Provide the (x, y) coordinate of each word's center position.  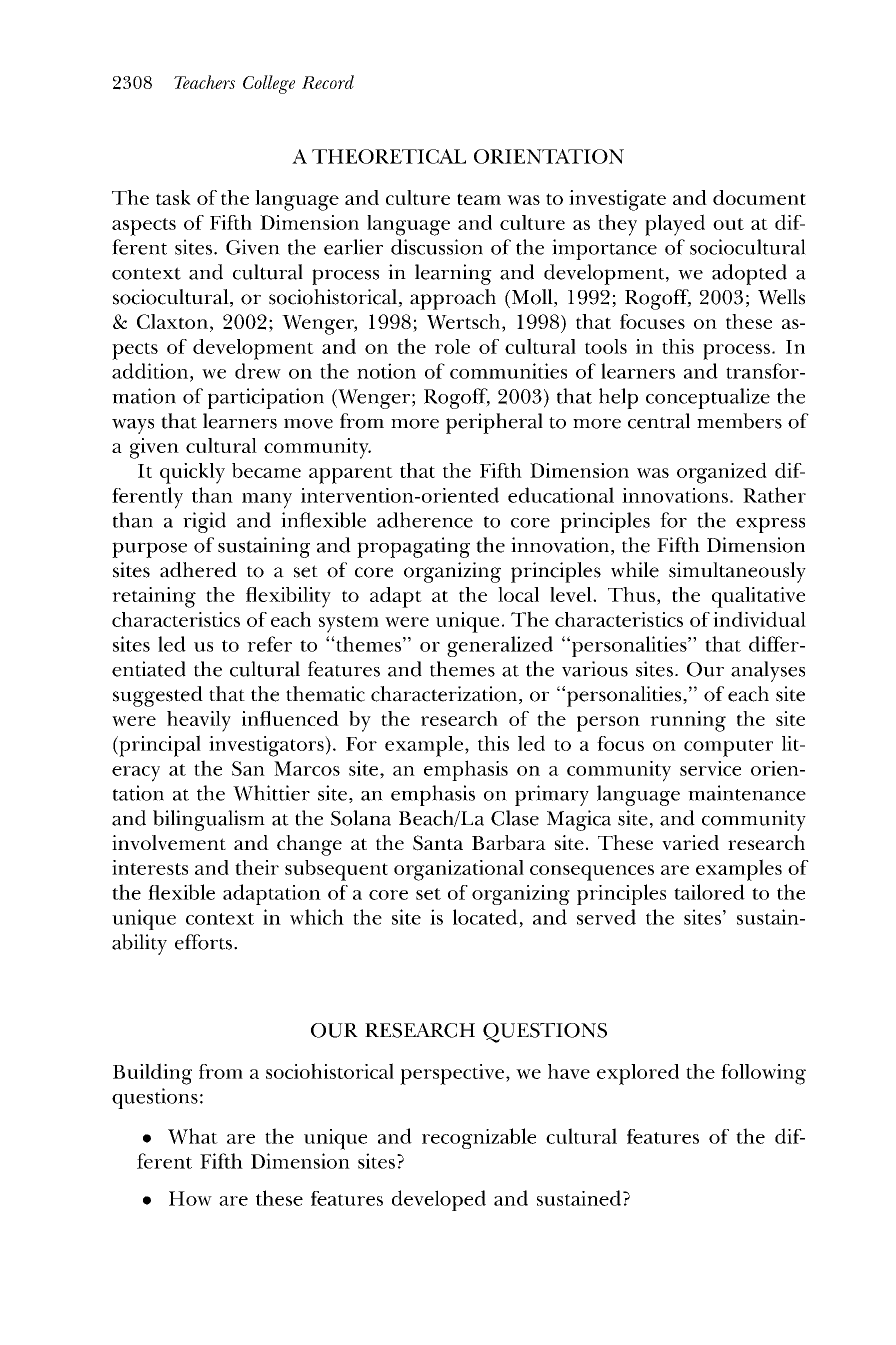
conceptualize (708, 398)
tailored (709, 892)
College (269, 84)
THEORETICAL (389, 156)
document (759, 197)
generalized (500, 646)
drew (258, 371)
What (193, 1136)
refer (269, 644)
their (257, 867)
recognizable (479, 1138)
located (485, 917)
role (452, 346)
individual (759, 619)
